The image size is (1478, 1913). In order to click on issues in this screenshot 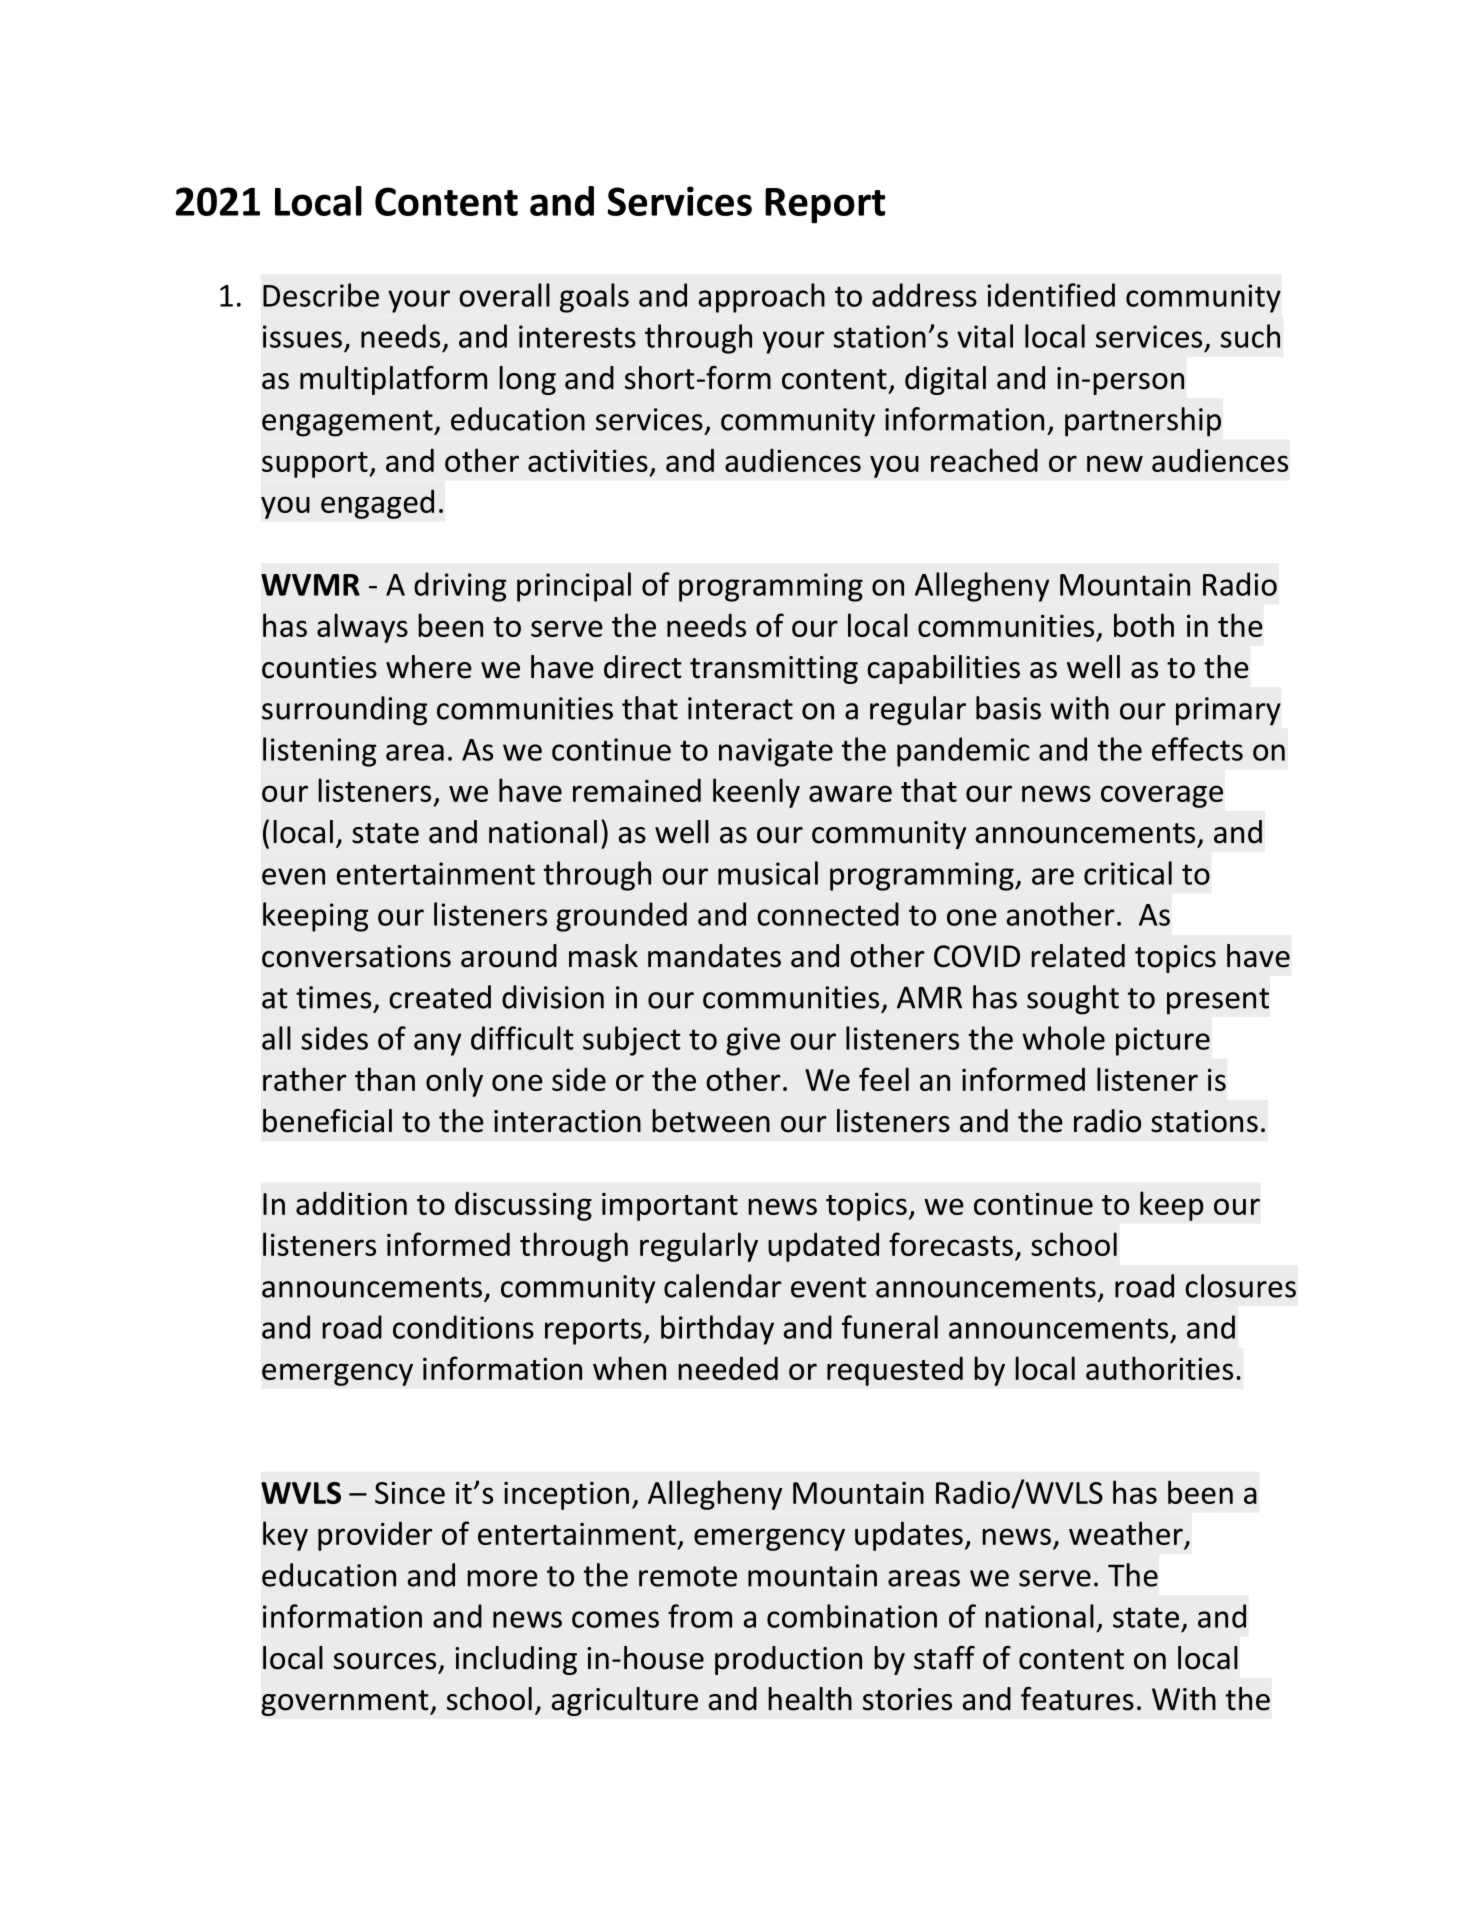, I will do `click(302, 336)`.
